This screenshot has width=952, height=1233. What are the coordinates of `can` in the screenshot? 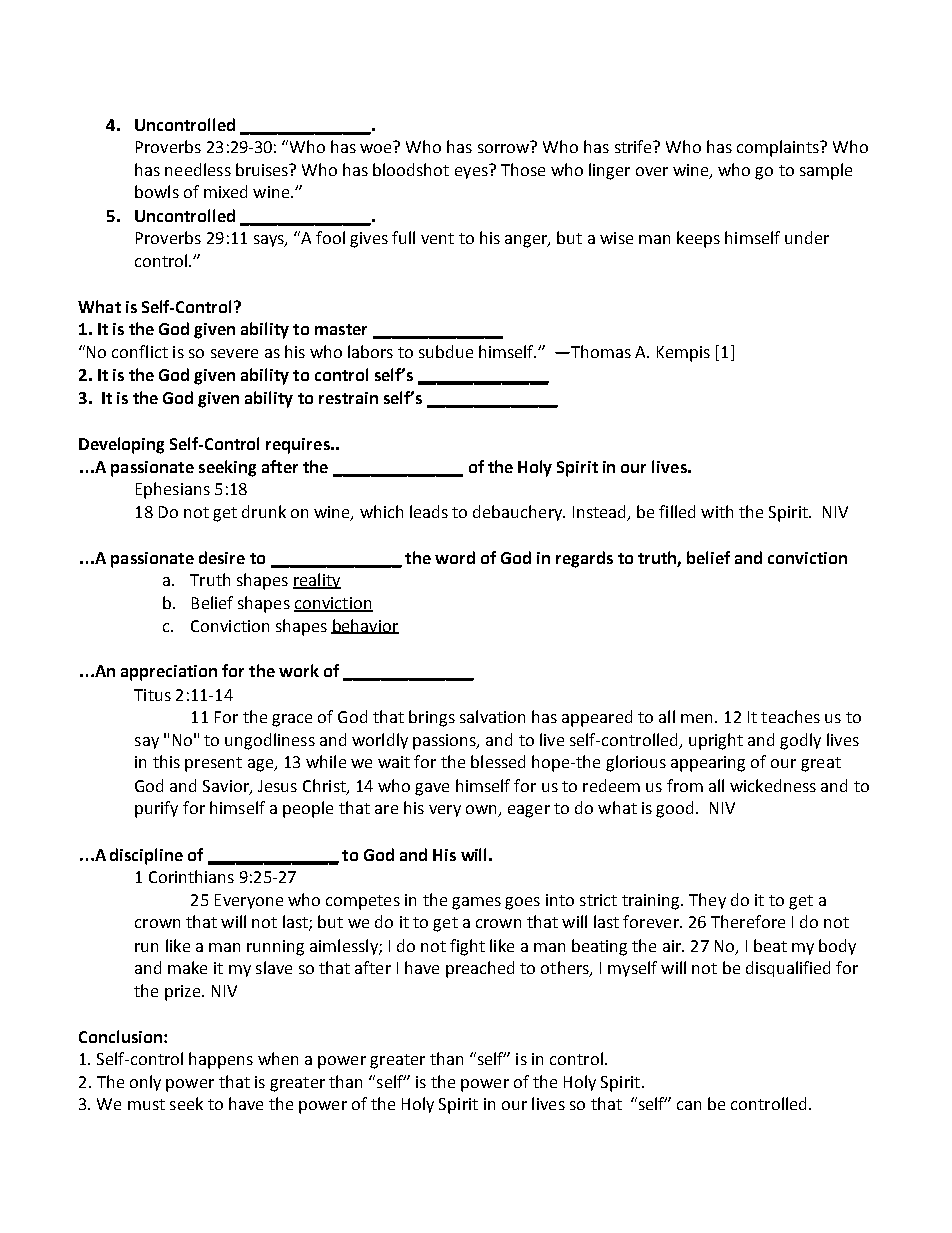 It's located at (689, 1105).
